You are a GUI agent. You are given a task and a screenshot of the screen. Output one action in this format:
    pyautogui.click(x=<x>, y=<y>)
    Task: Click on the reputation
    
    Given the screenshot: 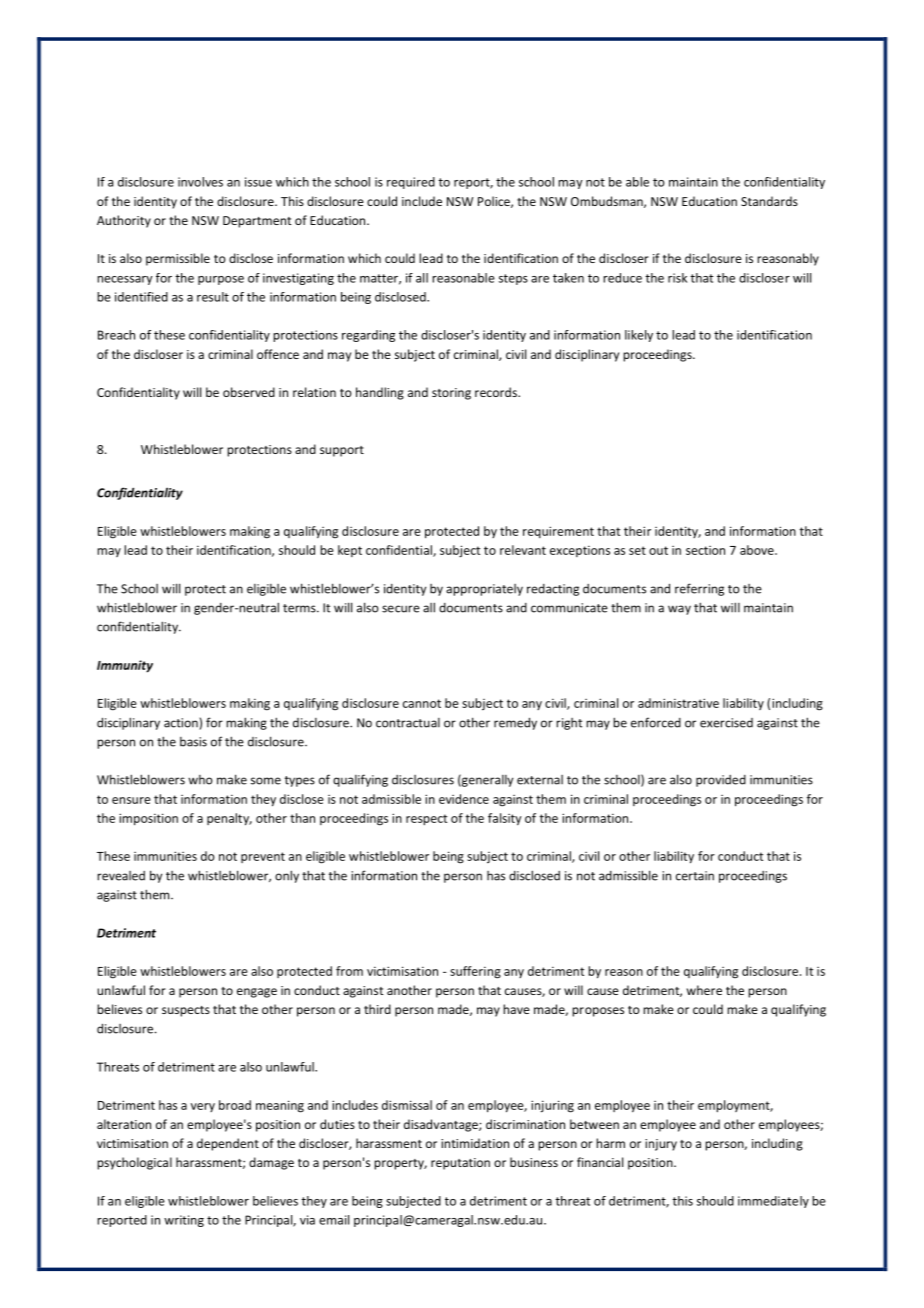 What is the action you would take?
    pyautogui.click(x=460, y=1164)
